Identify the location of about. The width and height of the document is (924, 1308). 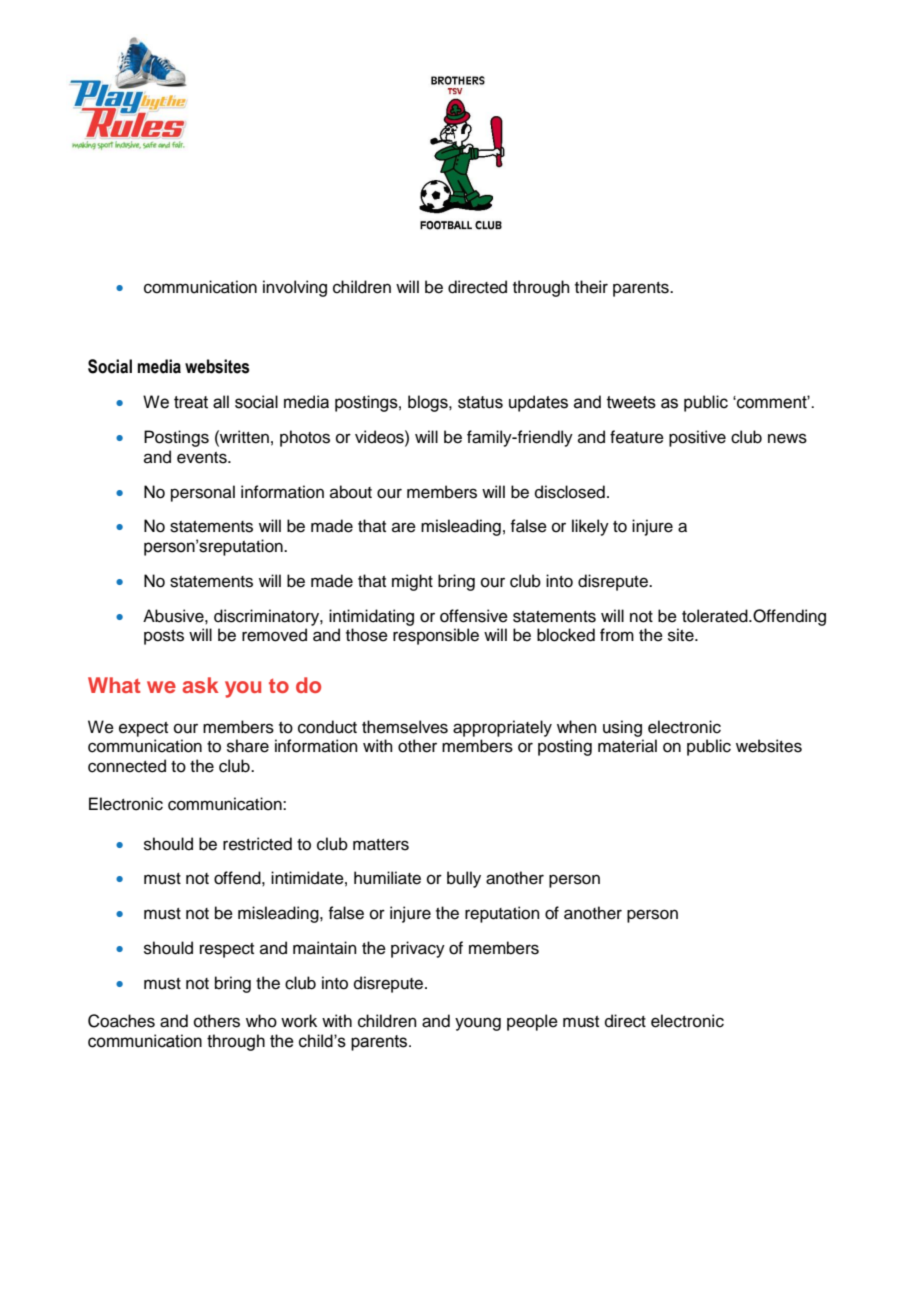
(351, 492).
